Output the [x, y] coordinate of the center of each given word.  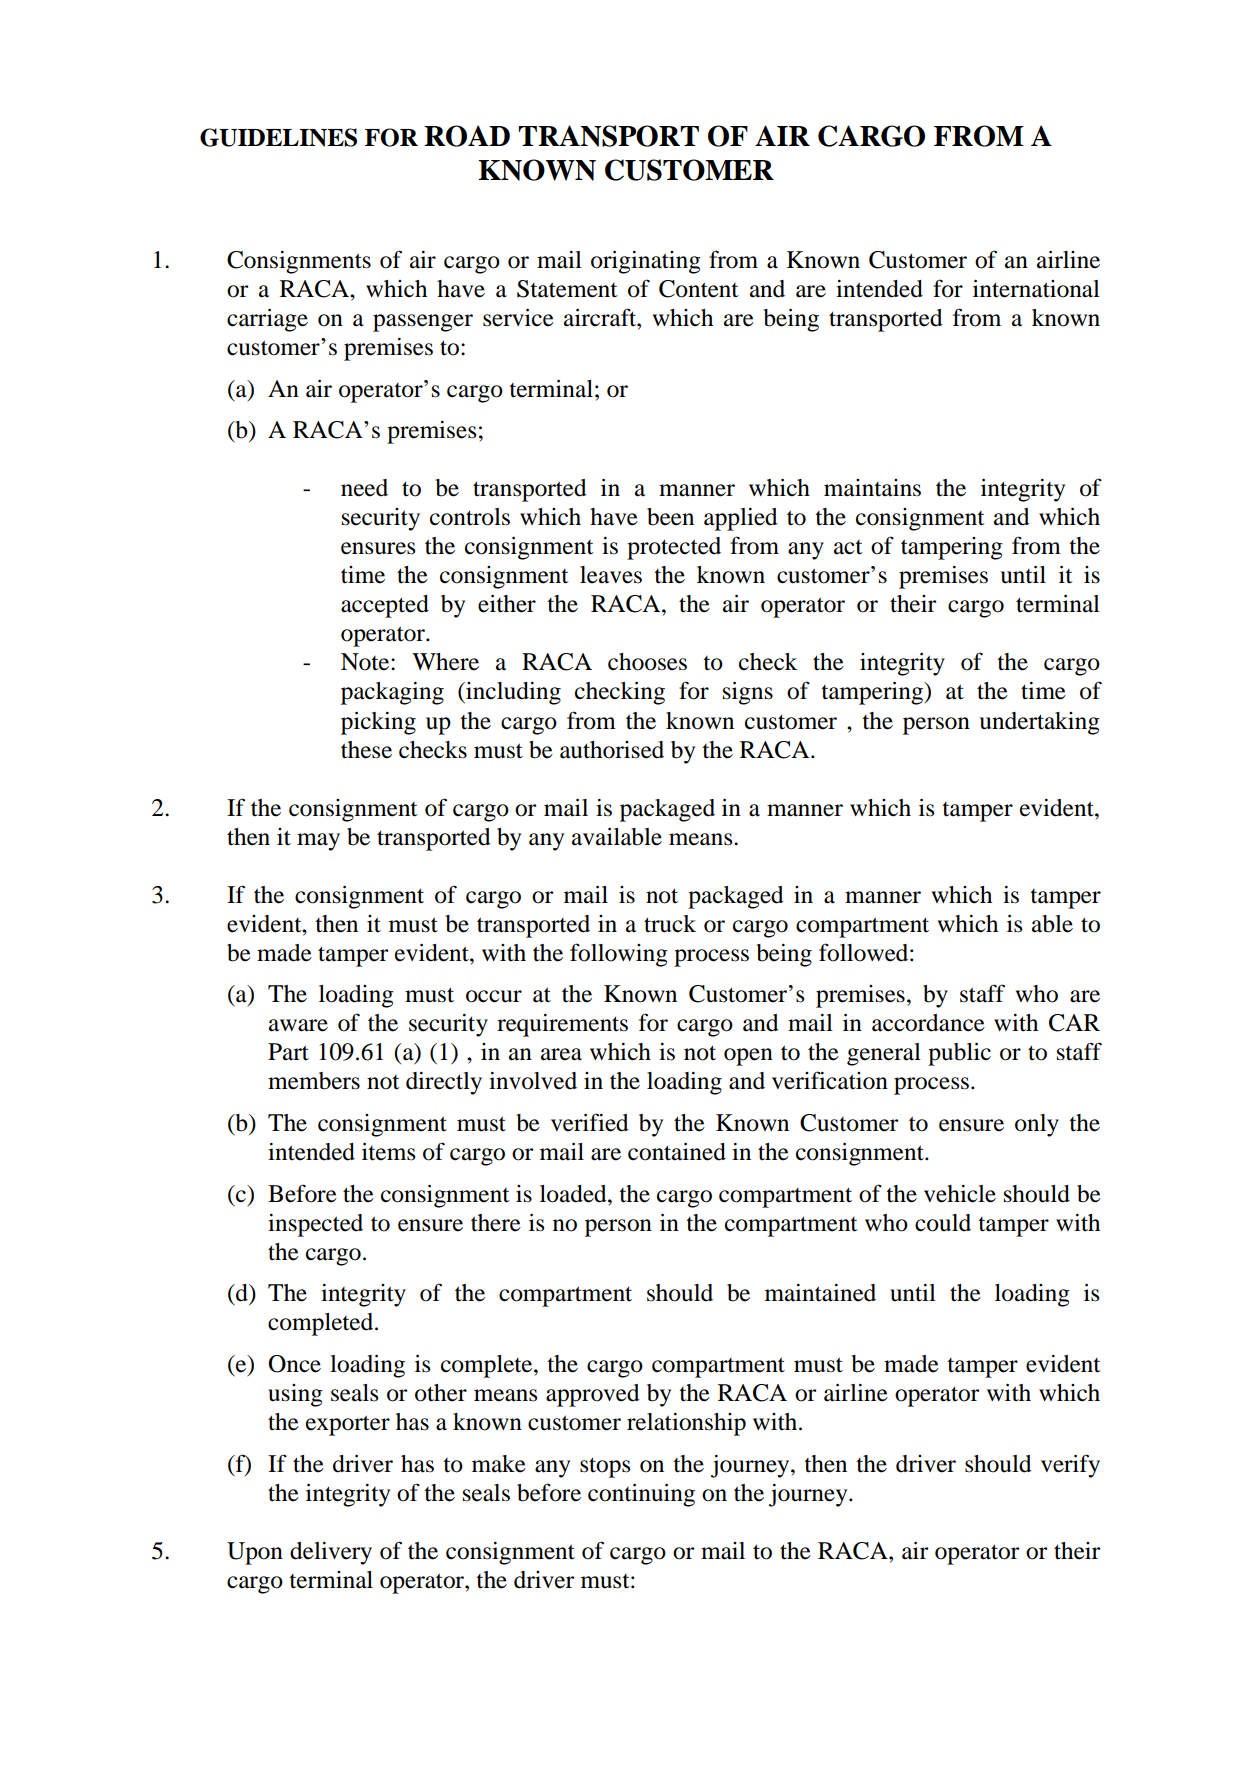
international [1036, 289]
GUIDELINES [278, 137]
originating [646, 262]
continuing [641, 1495]
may [318, 842]
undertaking [1040, 723]
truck [670, 924]
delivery [331, 1553]
